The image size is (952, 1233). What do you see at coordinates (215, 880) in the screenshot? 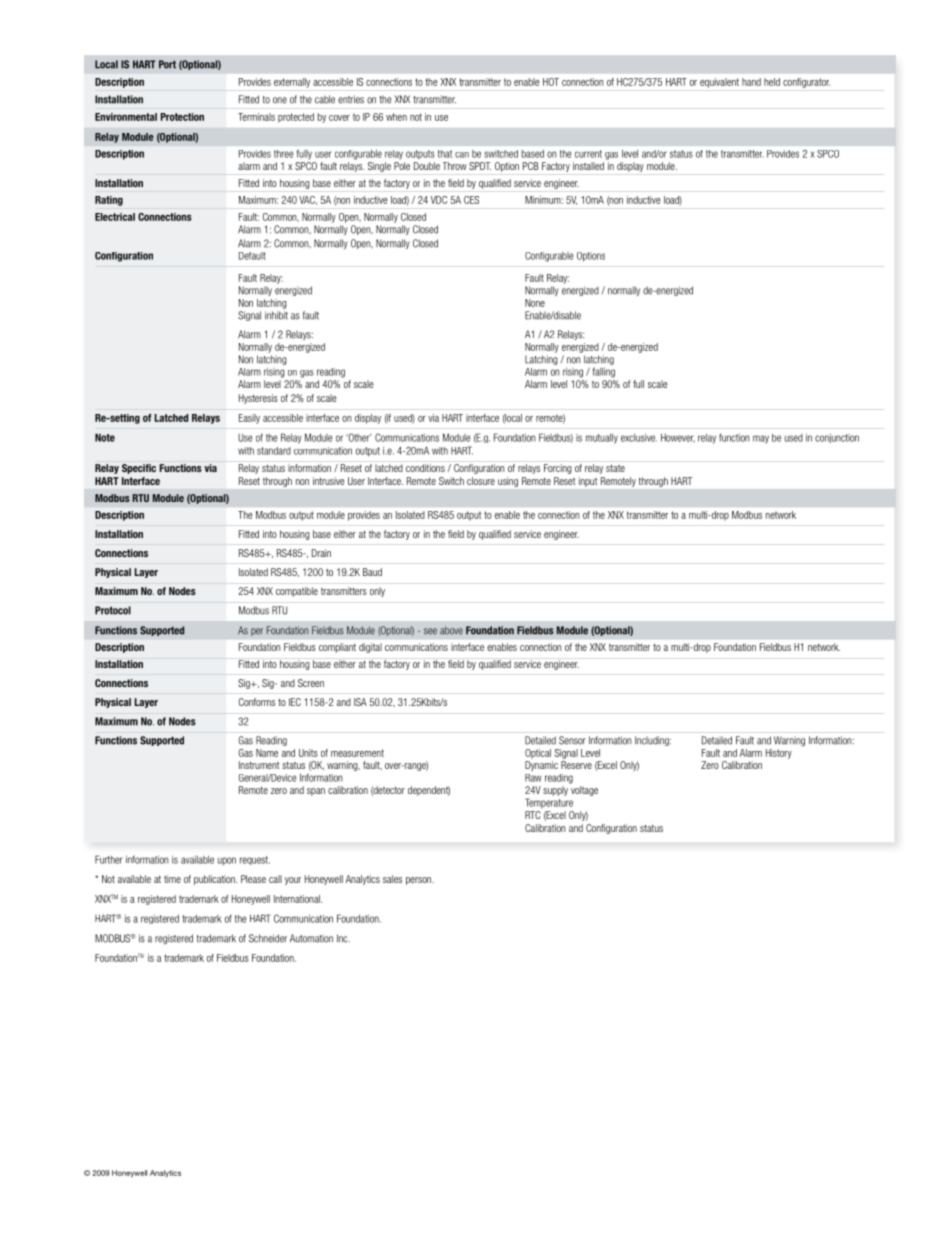
I see `publication` at bounding box center [215, 880].
